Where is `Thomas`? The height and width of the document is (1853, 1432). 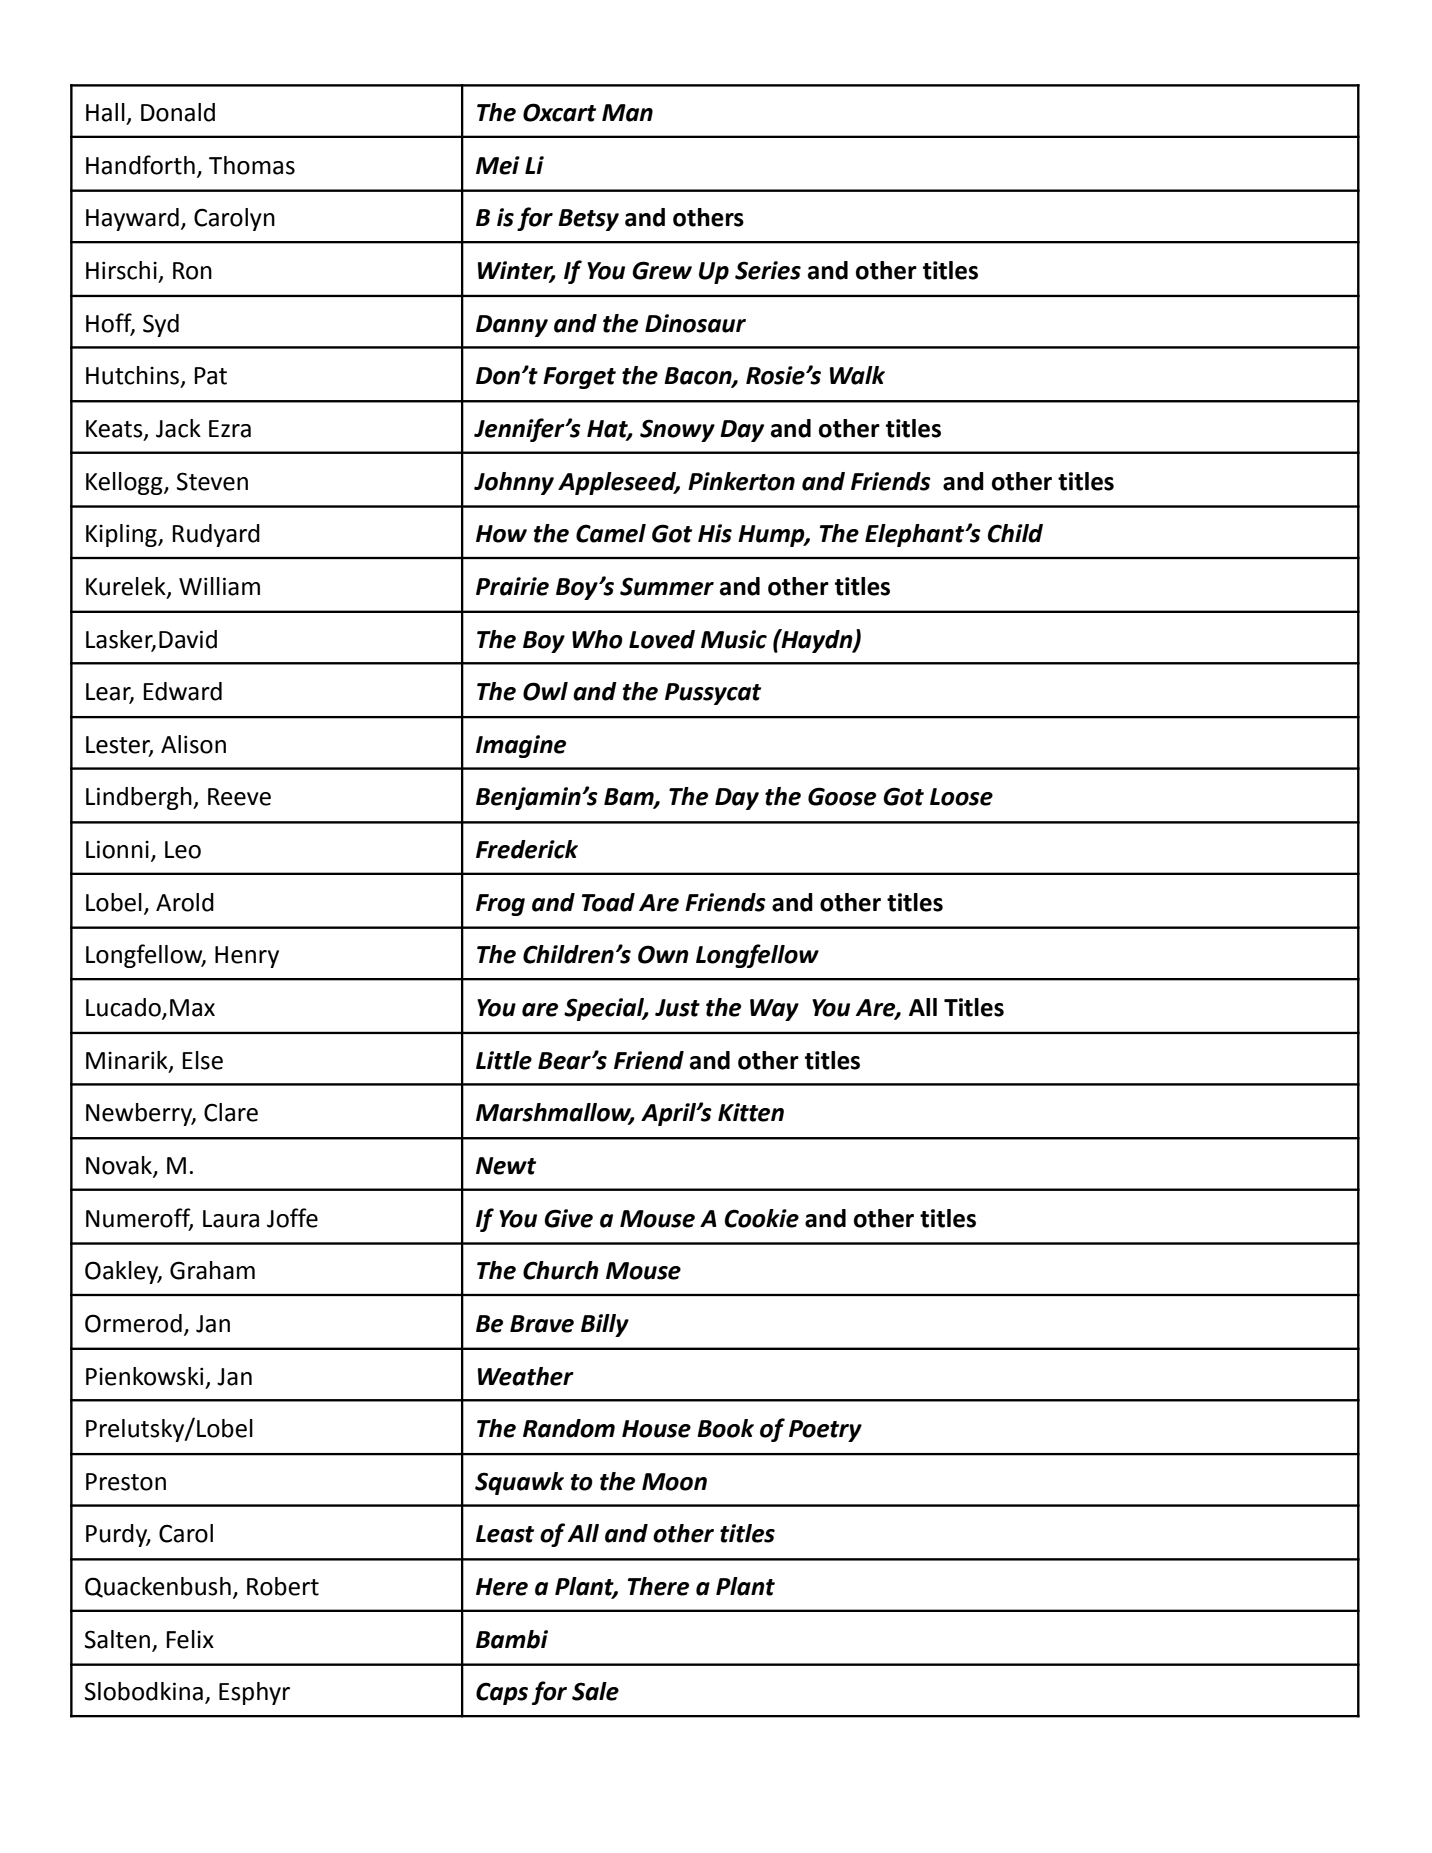 Thomas is located at coordinates (252, 165).
